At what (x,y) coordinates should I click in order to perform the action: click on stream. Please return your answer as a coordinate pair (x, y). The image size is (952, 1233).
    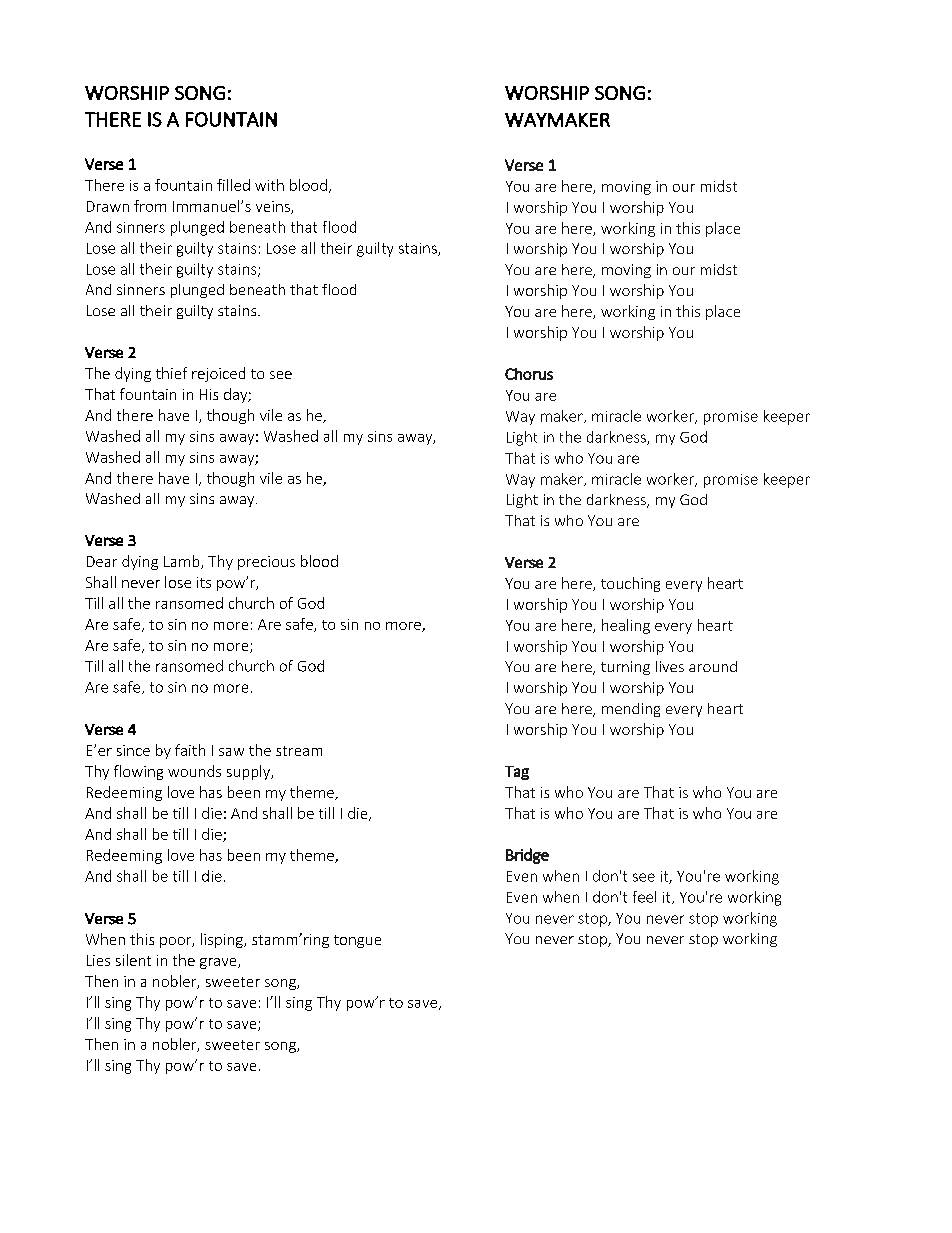
    Looking at the image, I should click on (299, 751).
